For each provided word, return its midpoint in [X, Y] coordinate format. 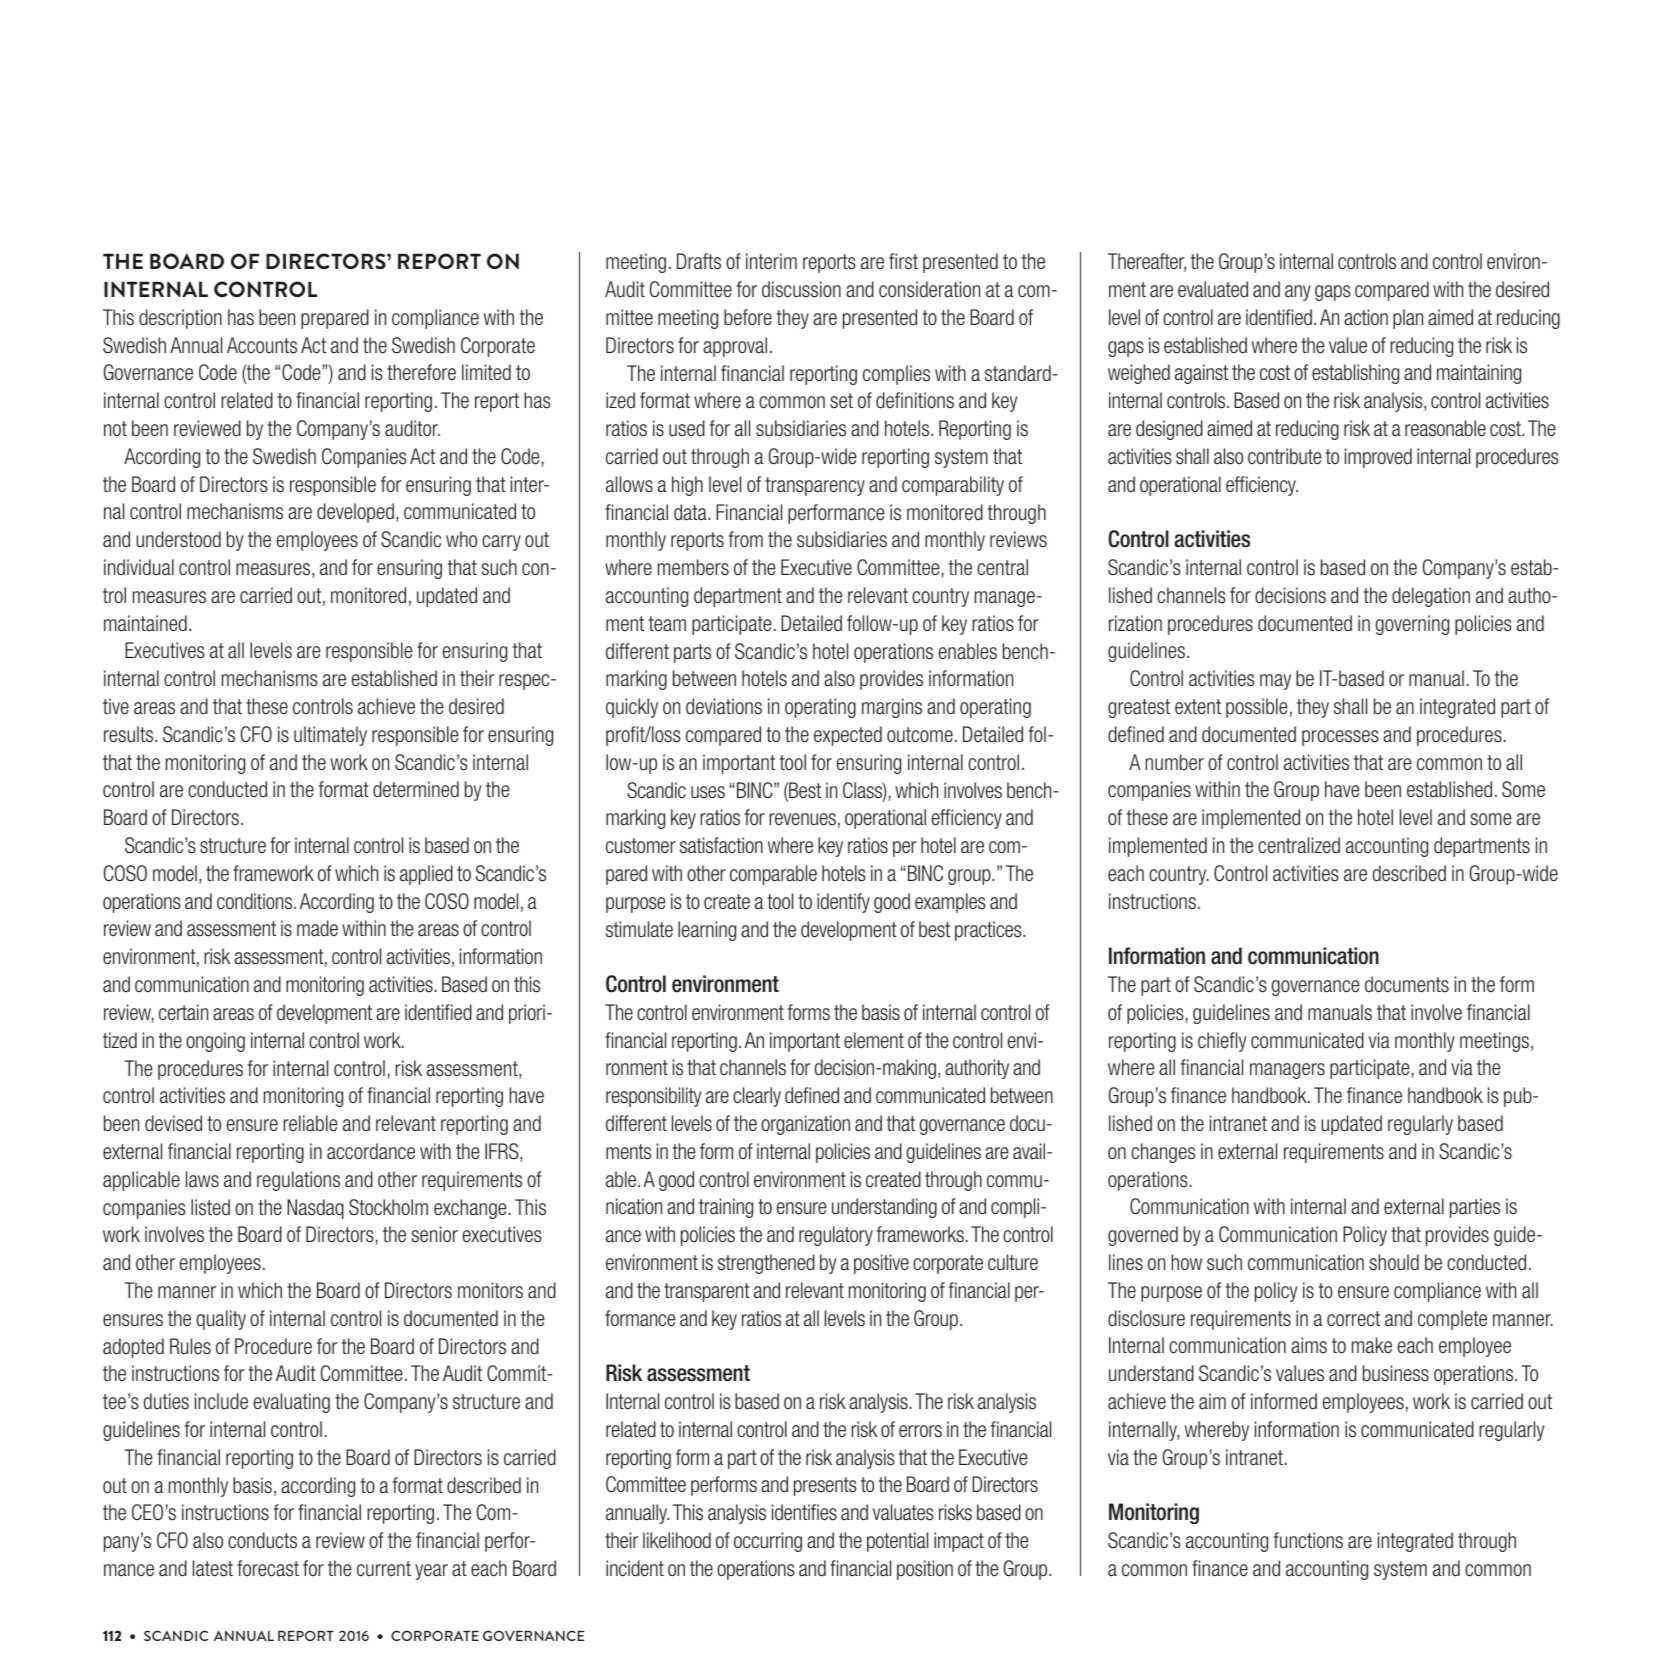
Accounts [262, 345]
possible [1256, 708]
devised [173, 1123]
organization [805, 1125]
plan [1408, 319]
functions [1308, 1540]
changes [1163, 1153]
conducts [262, 1540]
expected [848, 736]
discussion [801, 289]
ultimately [330, 736]
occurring [768, 1542]
